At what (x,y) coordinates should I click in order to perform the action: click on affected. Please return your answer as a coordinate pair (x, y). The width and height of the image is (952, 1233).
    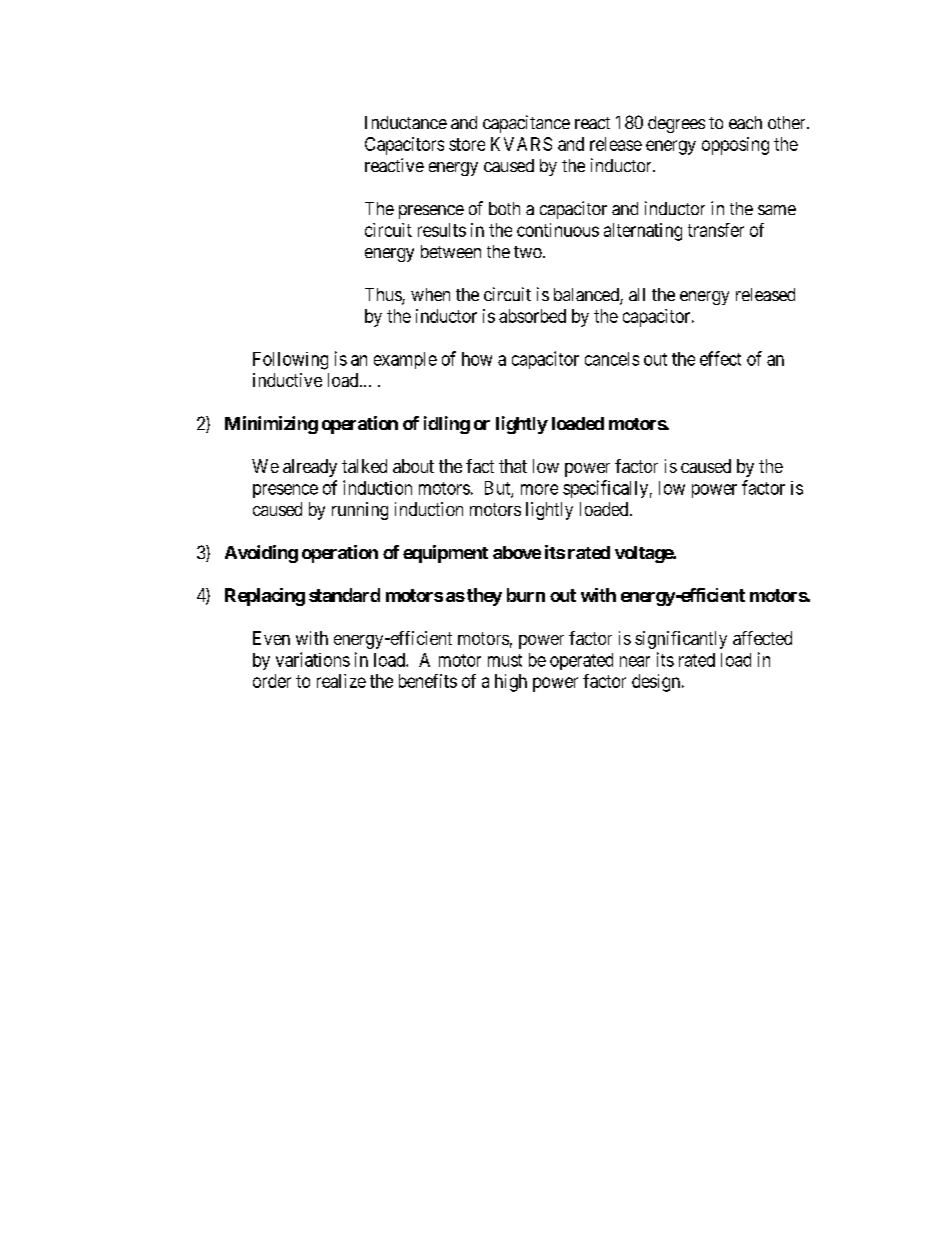
    Looking at the image, I should click on (762, 638).
